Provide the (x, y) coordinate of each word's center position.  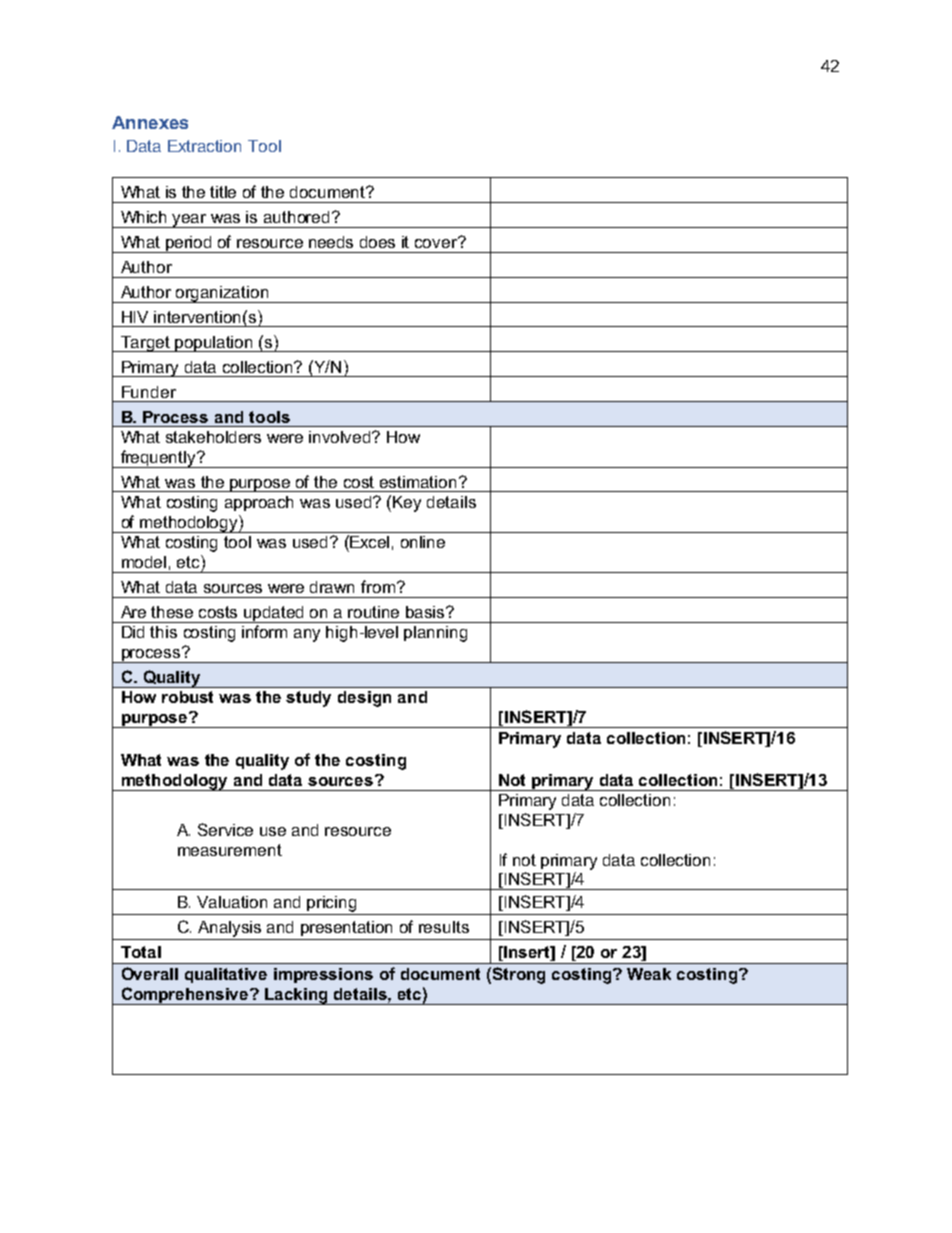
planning (435, 634)
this (163, 632)
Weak (649, 974)
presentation (346, 928)
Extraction (204, 146)
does (377, 242)
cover (437, 242)
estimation (418, 482)
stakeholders (213, 437)
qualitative (226, 975)
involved (341, 437)
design (364, 699)
